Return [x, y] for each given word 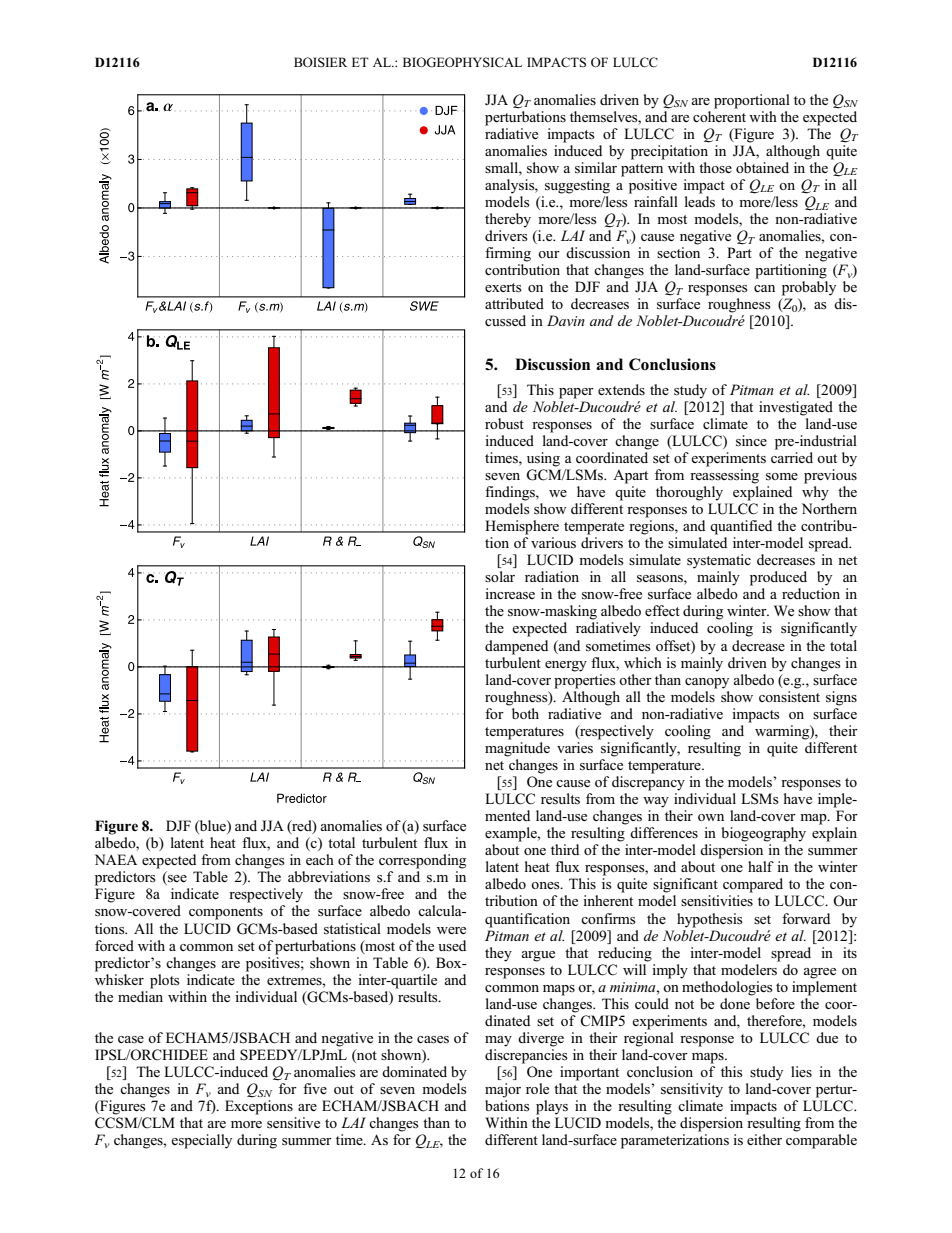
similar [596, 168]
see [176, 880]
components [226, 913]
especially [201, 1141]
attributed [514, 303]
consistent [789, 696]
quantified [741, 527]
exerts [503, 288]
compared [753, 885]
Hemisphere [522, 527]
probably [809, 288]
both [525, 713]
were [451, 930]
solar [500, 576]
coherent [719, 115]
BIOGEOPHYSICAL [462, 62]
